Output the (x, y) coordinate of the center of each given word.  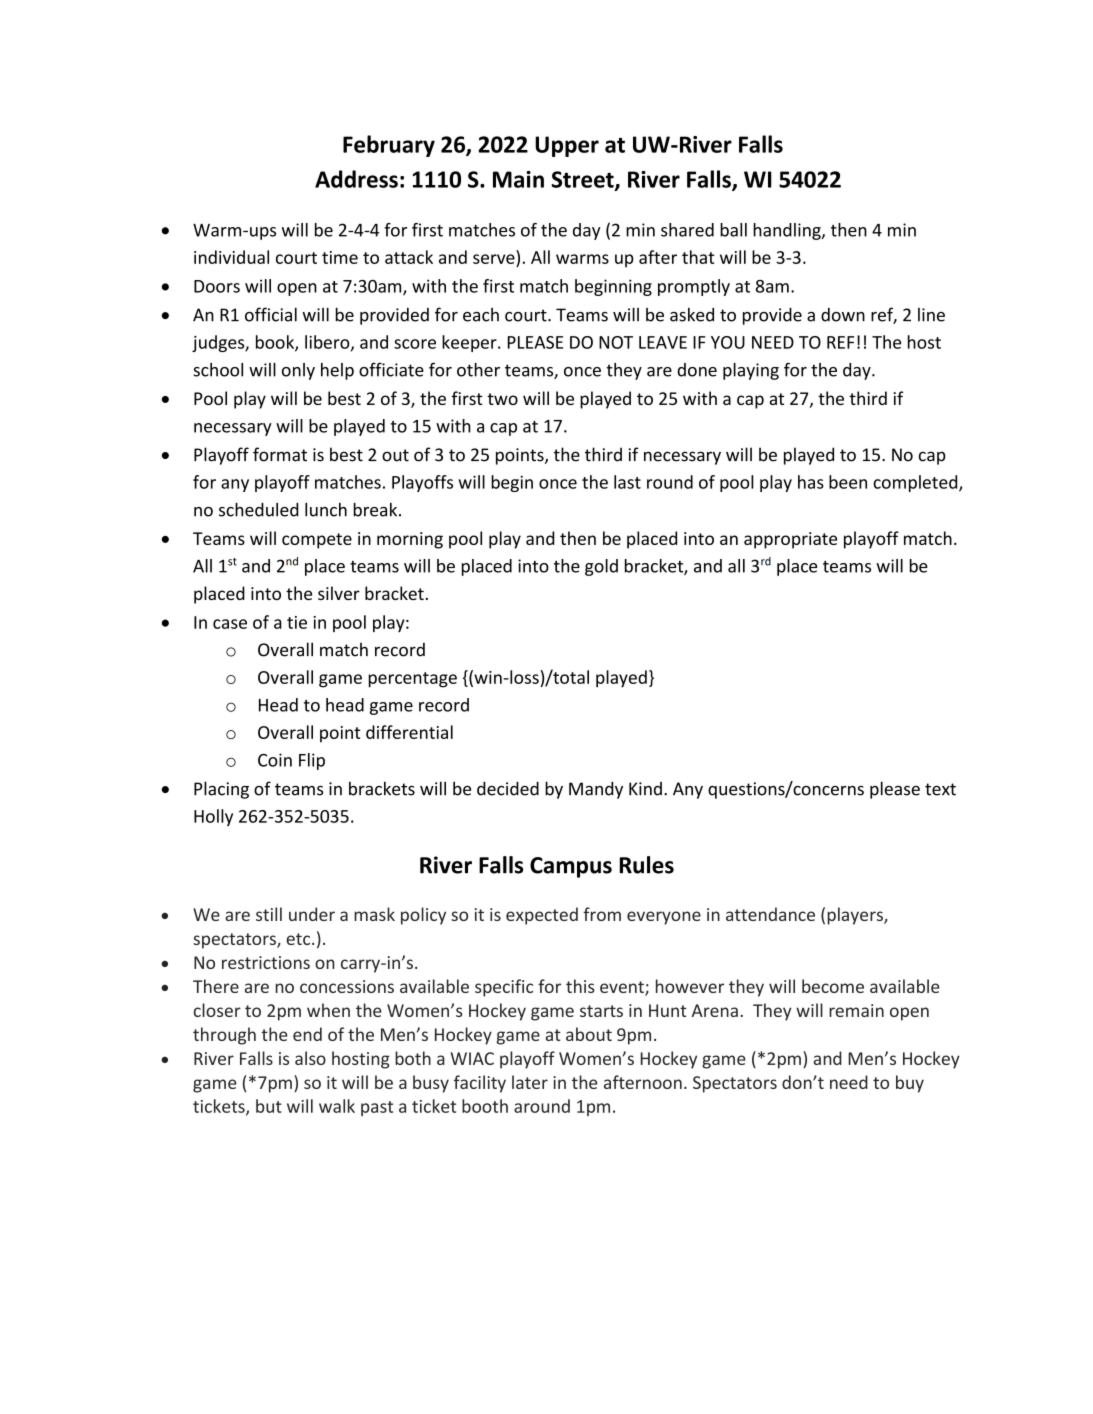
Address (356, 179)
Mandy (596, 790)
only (298, 371)
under (312, 914)
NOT (616, 342)
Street (584, 180)
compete (317, 541)
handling (788, 231)
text (940, 789)
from (602, 914)
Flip (312, 761)
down (843, 315)
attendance (770, 914)
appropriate (790, 540)
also (310, 1058)
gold (601, 567)
